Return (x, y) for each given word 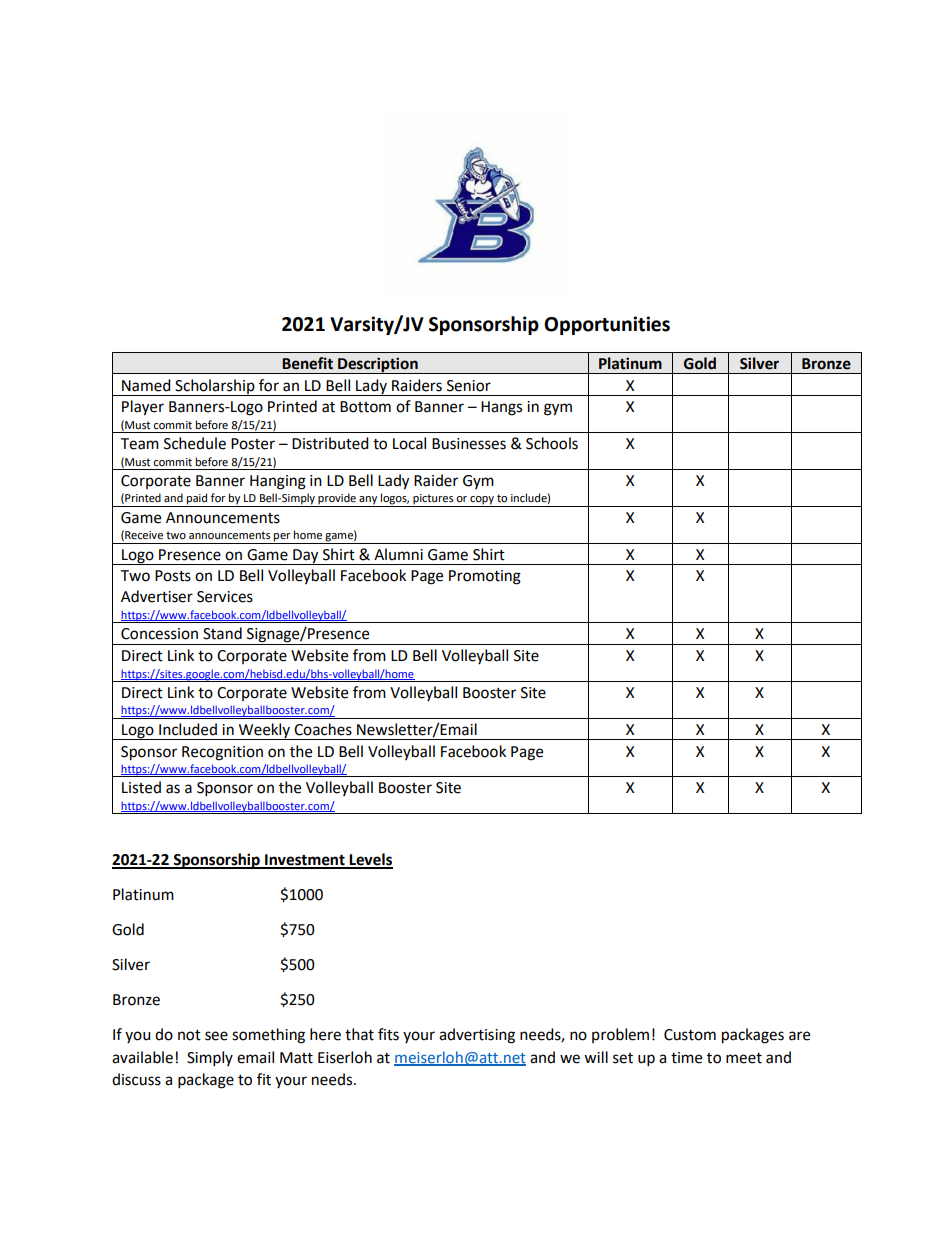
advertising (477, 1036)
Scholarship (215, 387)
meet (744, 1058)
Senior (469, 386)
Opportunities (607, 325)
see (216, 1036)
